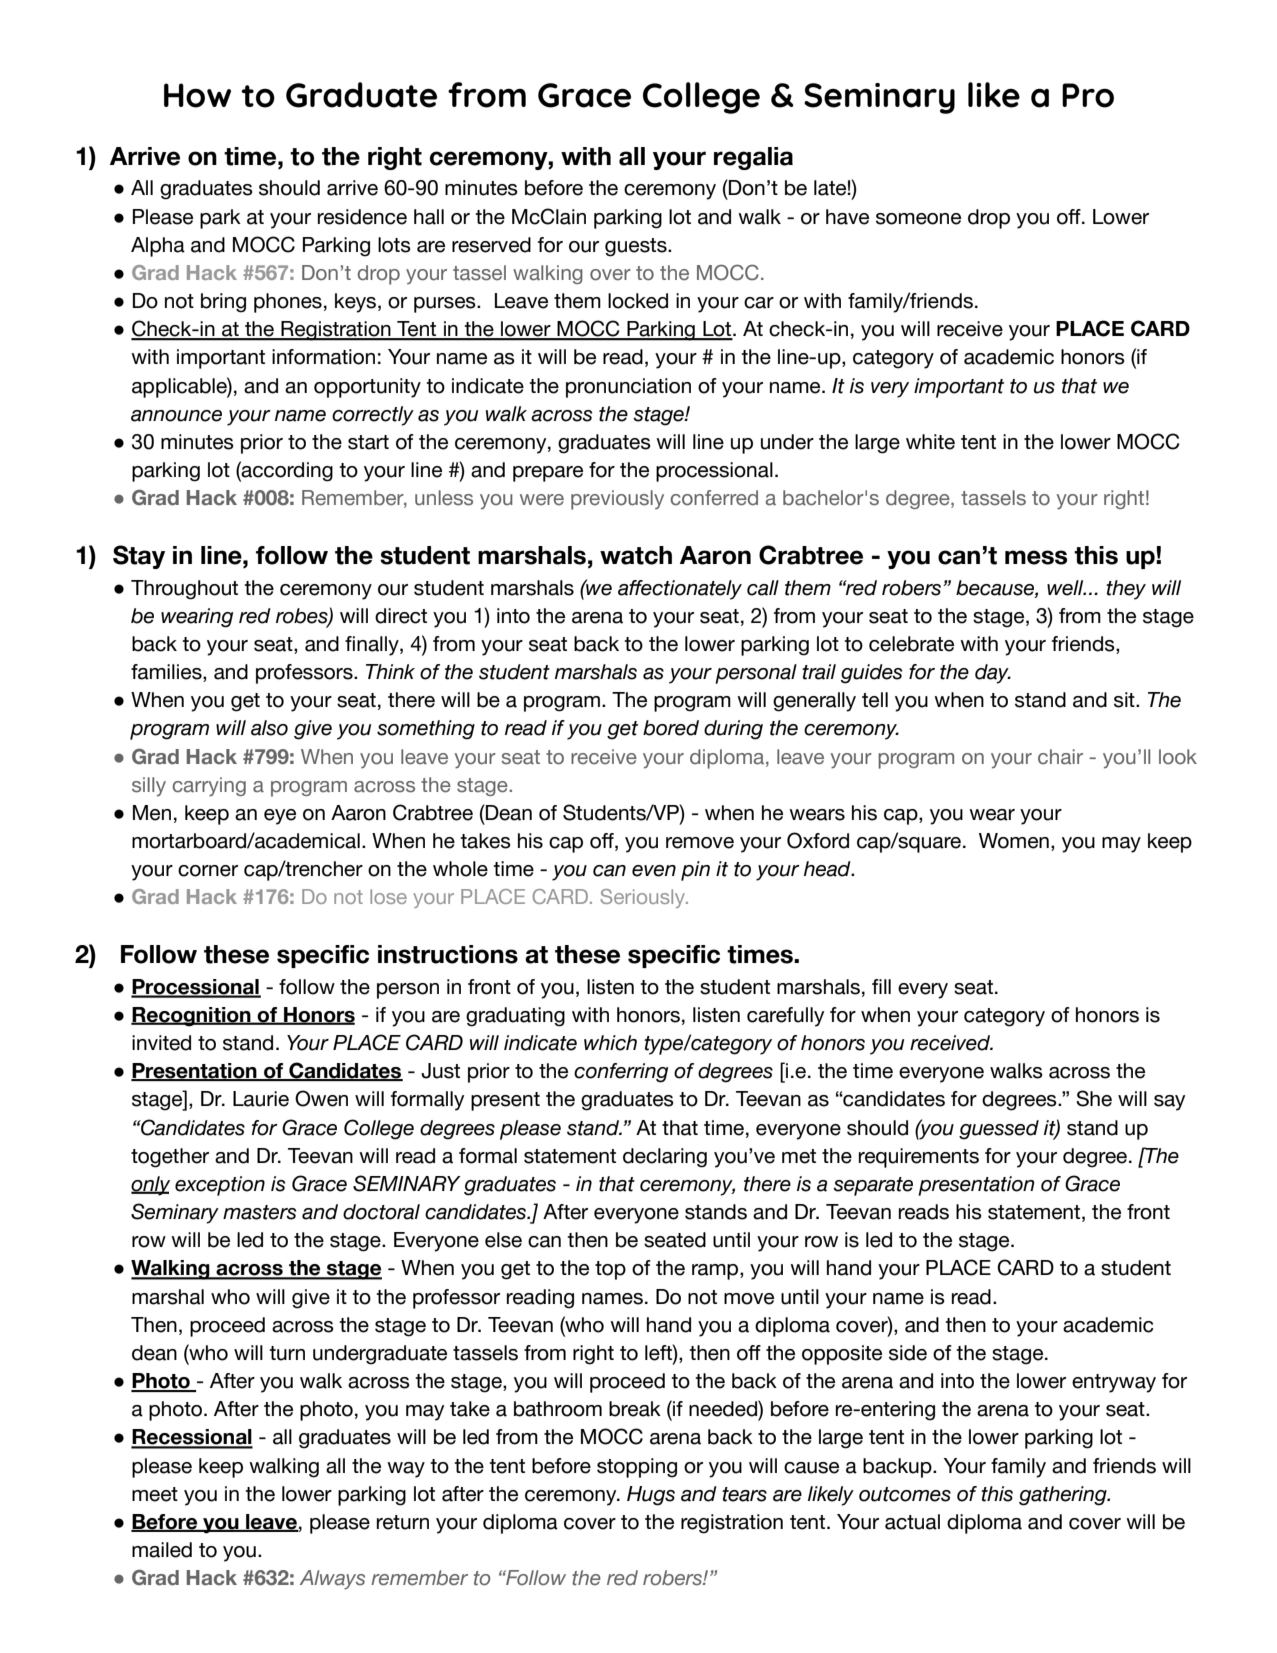 This screenshot has width=1277, height=1653. What do you see at coordinates (192, 1017) in the screenshot?
I see `Recognition` at bounding box center [192, 1017].
